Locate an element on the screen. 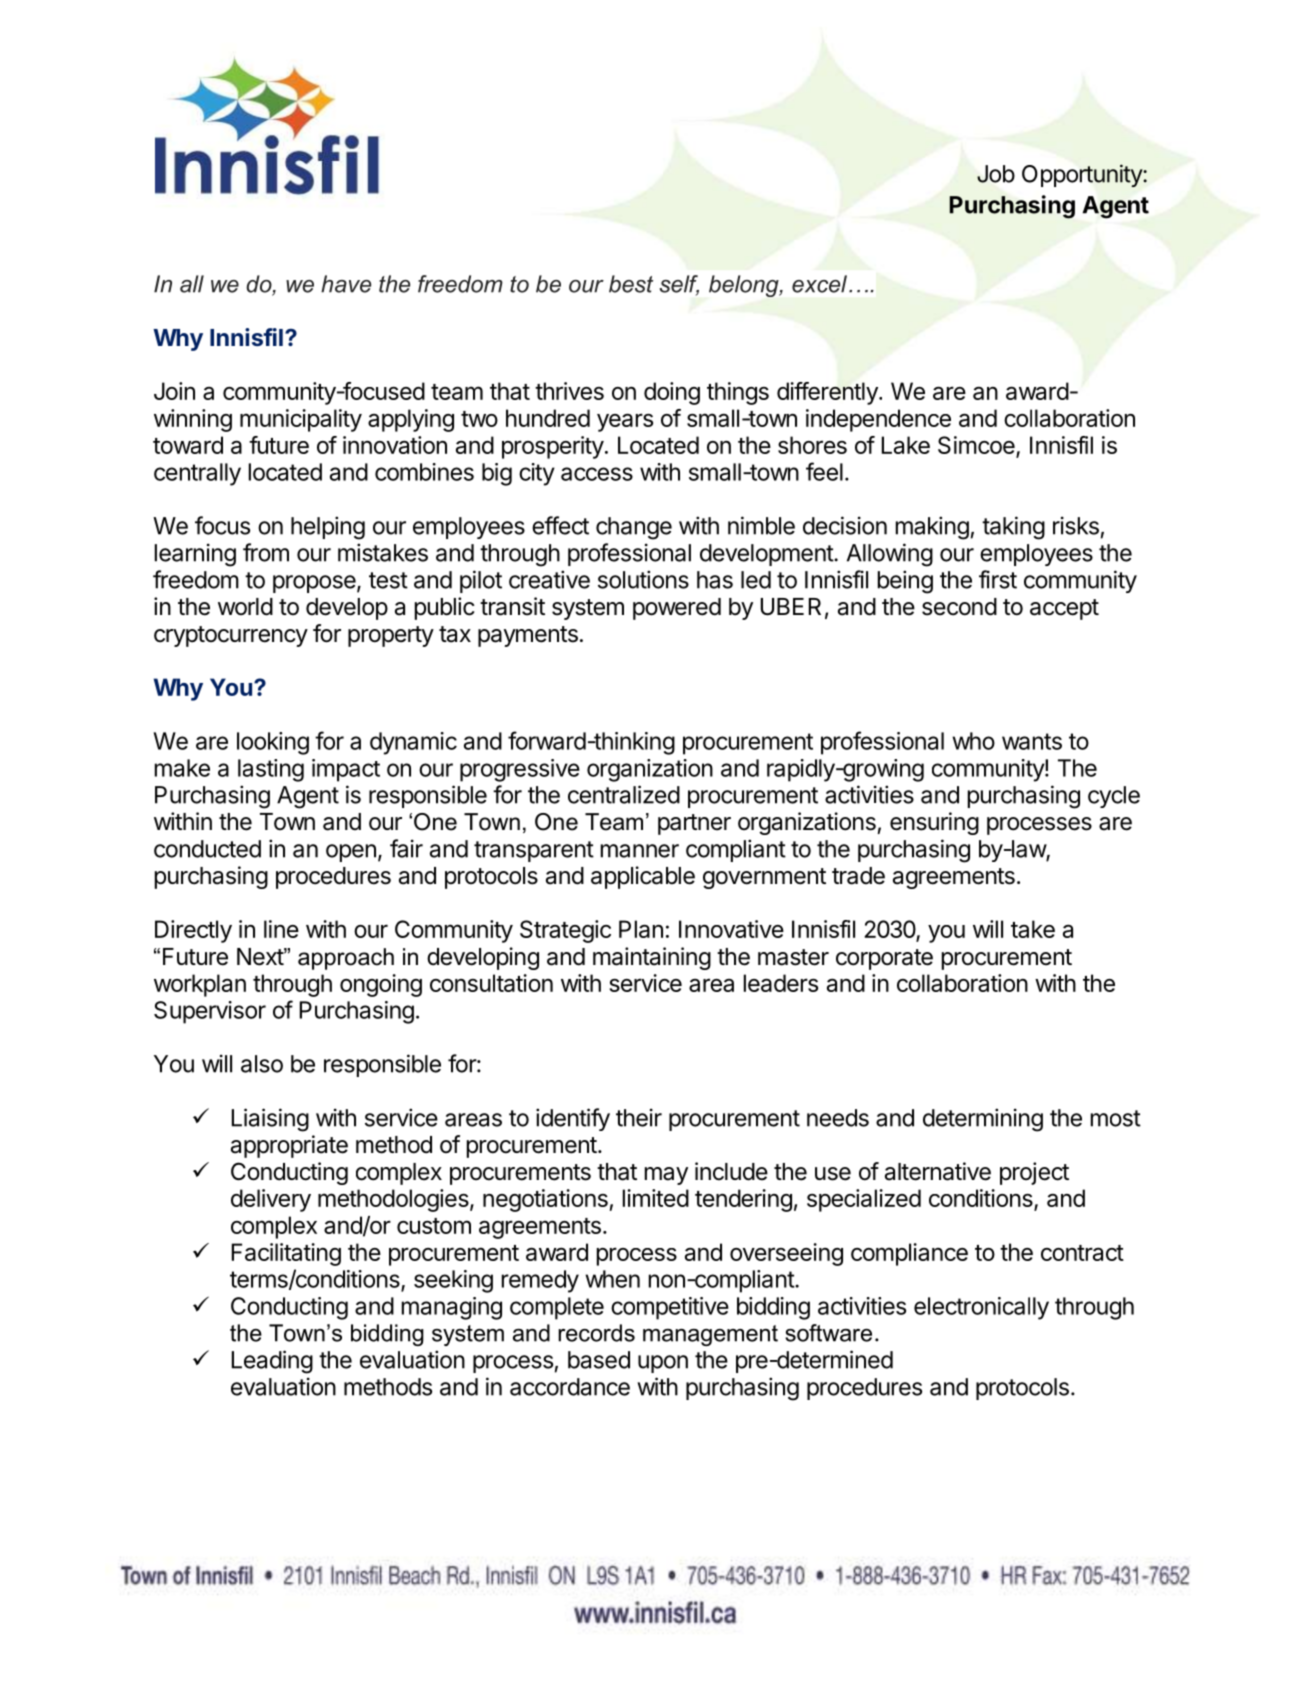 This screenshot has width=1301, height=1684. upon is located at coordinates (663, 1364).
